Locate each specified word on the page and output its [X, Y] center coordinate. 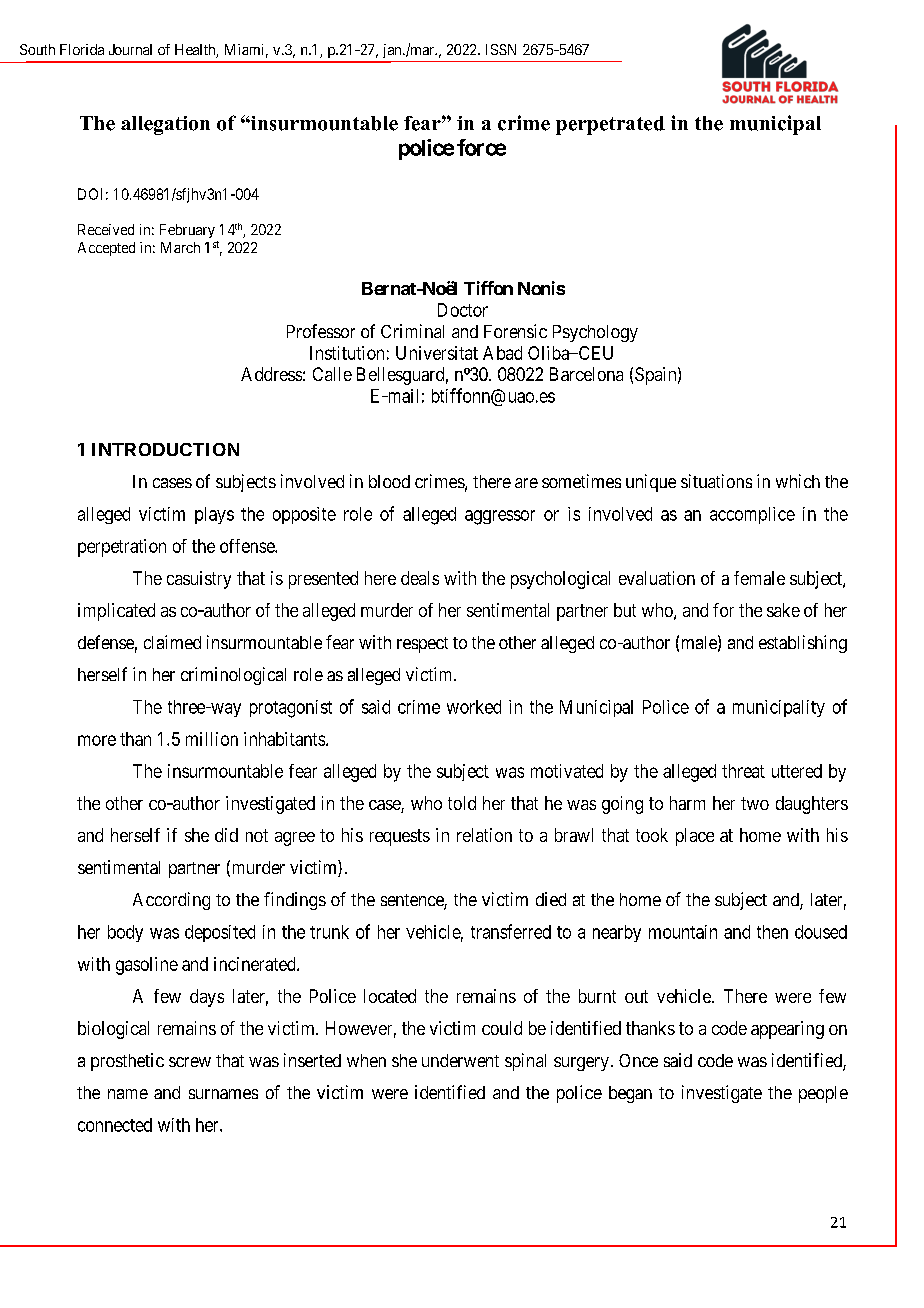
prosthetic [127, 1062]
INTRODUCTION [165, 449]
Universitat [437, 353]
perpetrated [610, 125]
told [462, 803]
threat [743, 771]
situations [716, 481]
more [97, 740]
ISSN [501, 49]
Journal [130, 49]
